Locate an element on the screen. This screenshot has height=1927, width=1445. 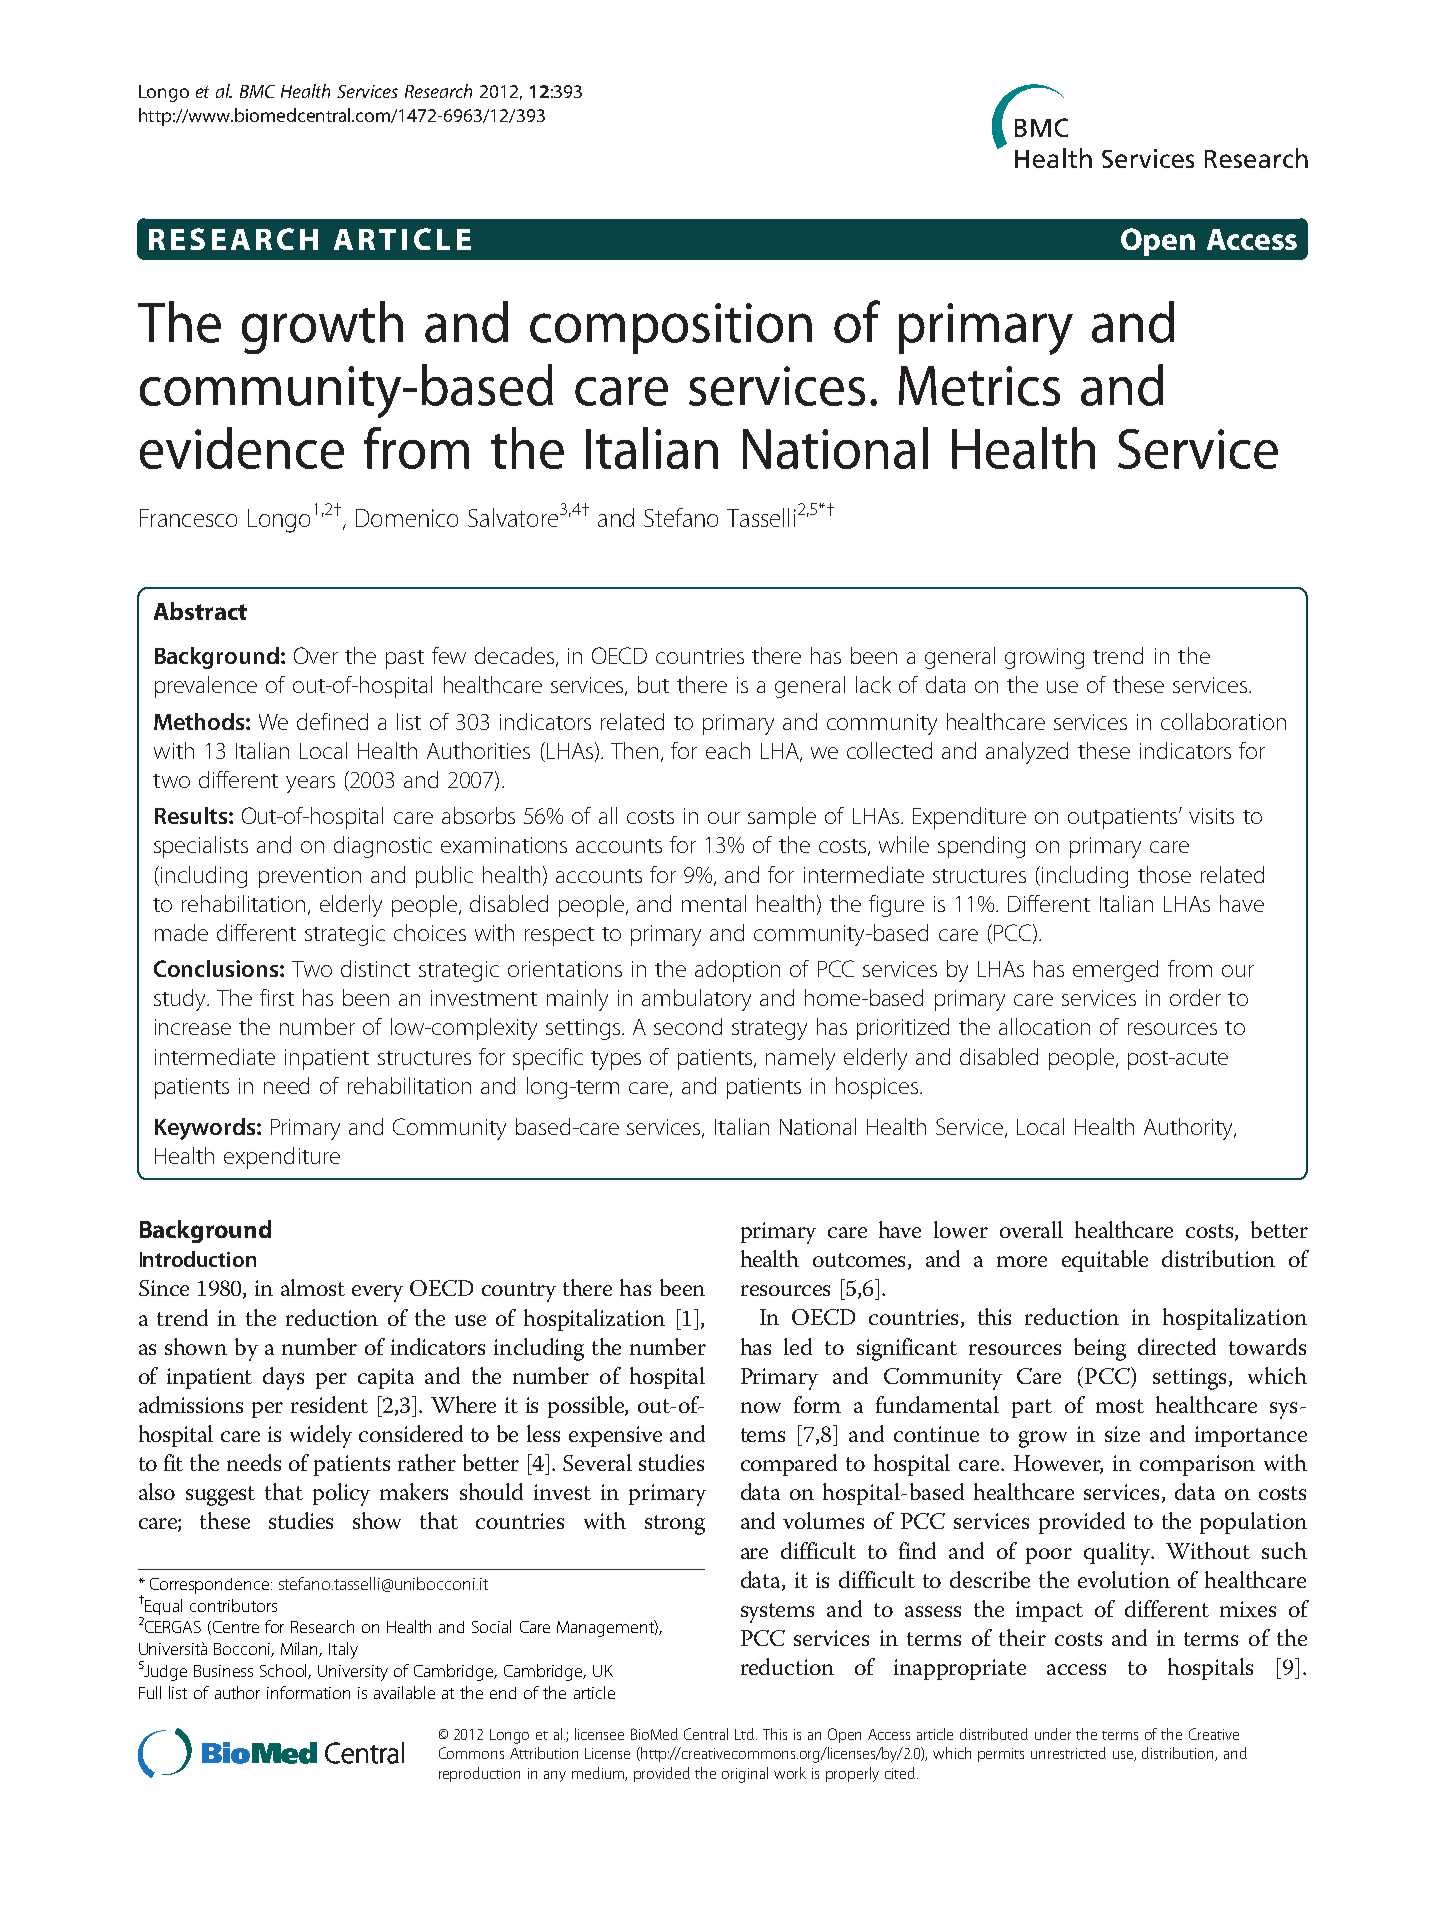
prevalence is located at coordinates (206, 687).
